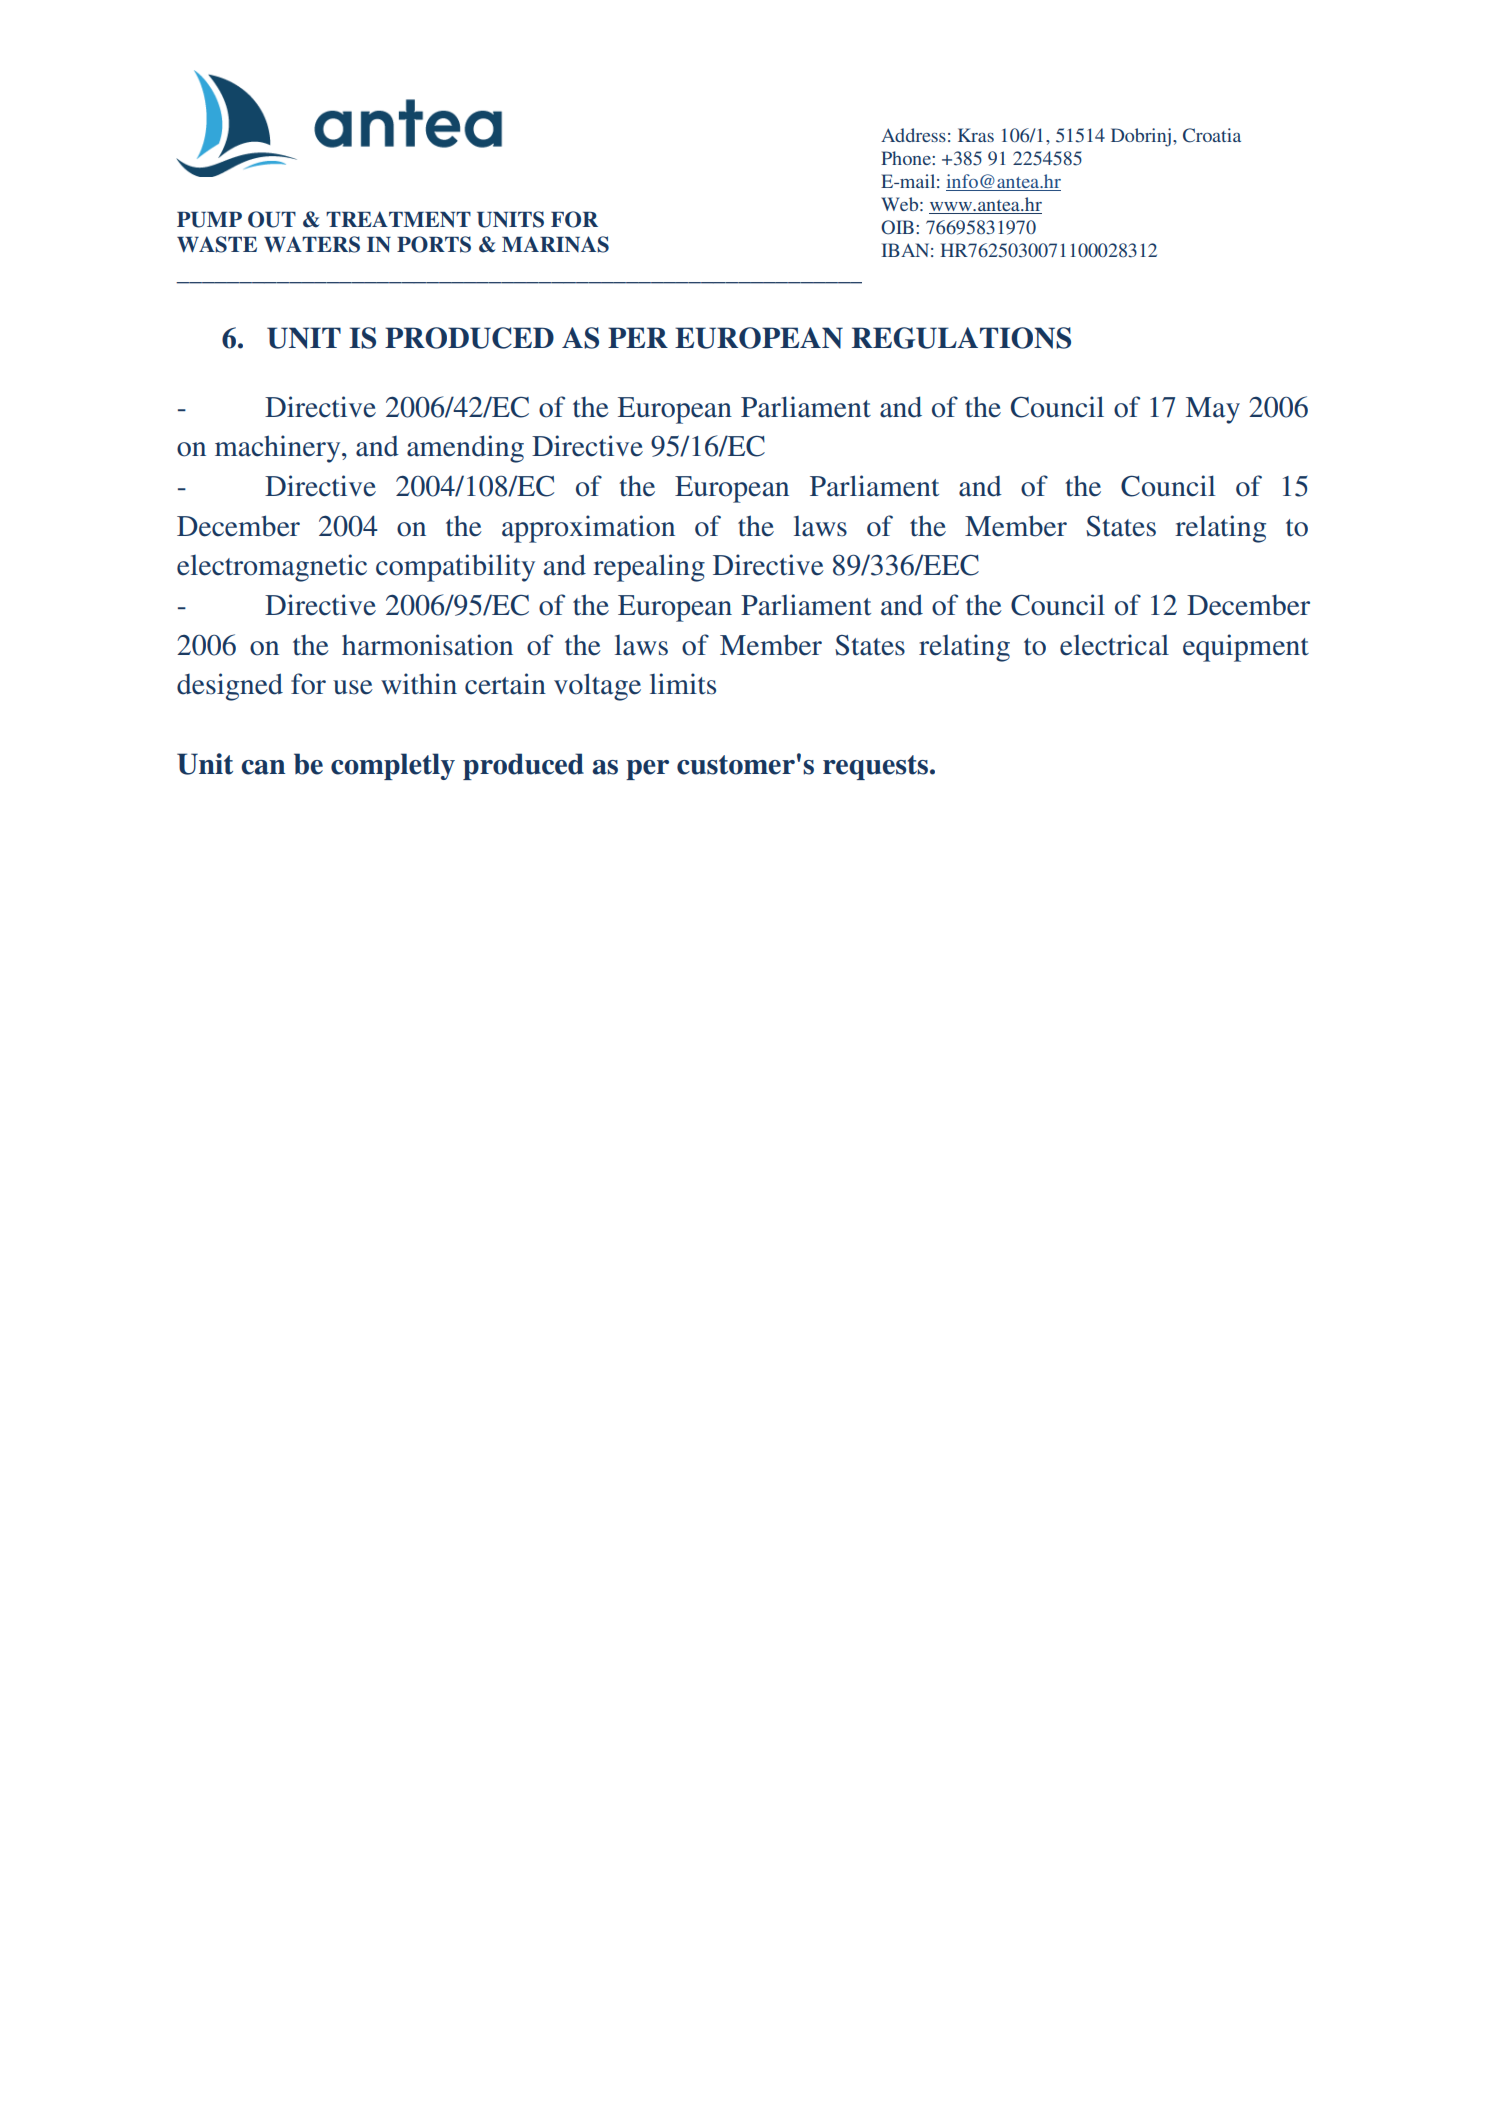  Describe the element at coordinates (312, 244) in the document. I see `WATERS` at that location.
